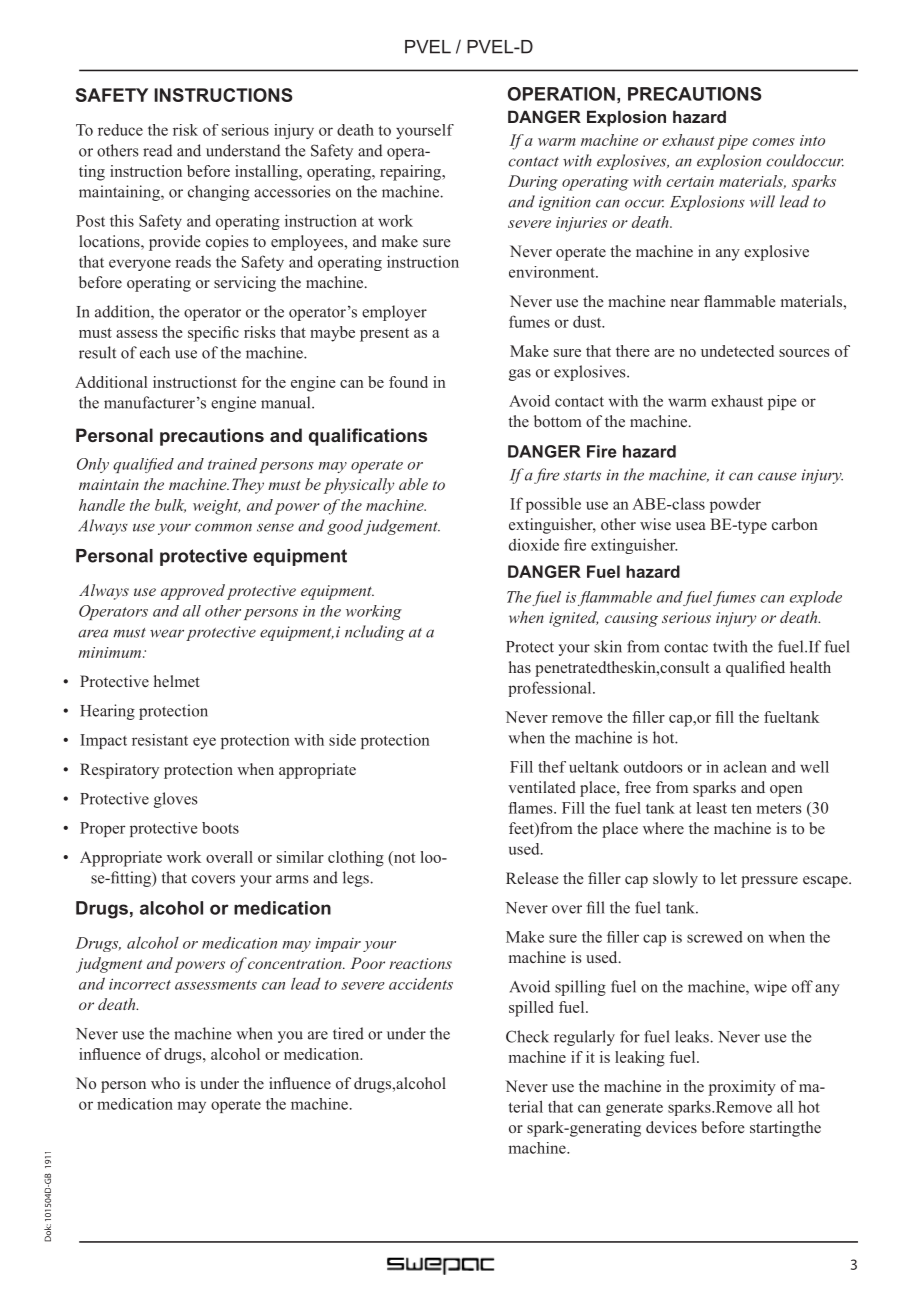 The width and height of the screenshot is (924, 1308). I want to click on bulk, so click(170, 506).
